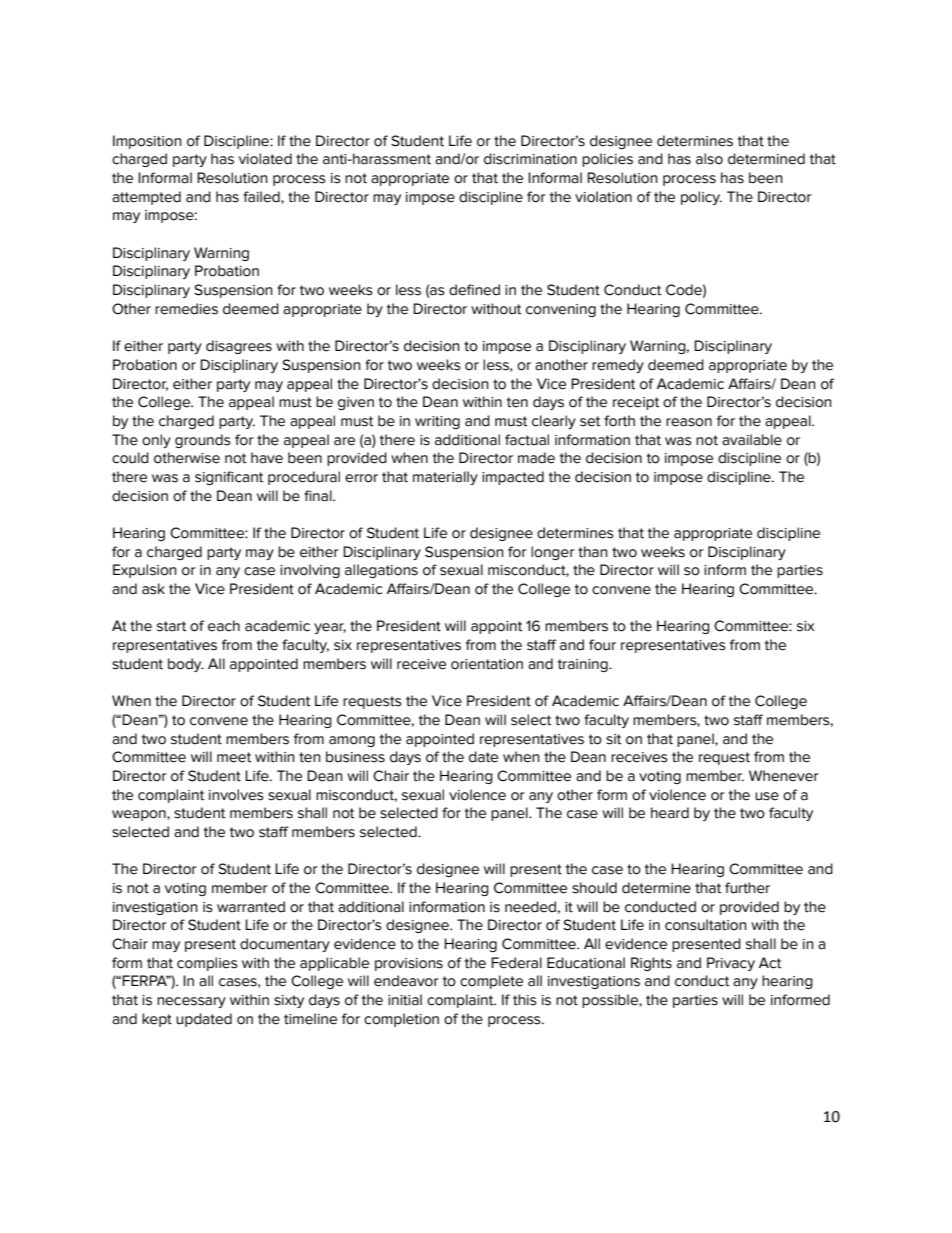  Describe the element at coordinates (689, 422) in the page. I see `reason` at that location.
